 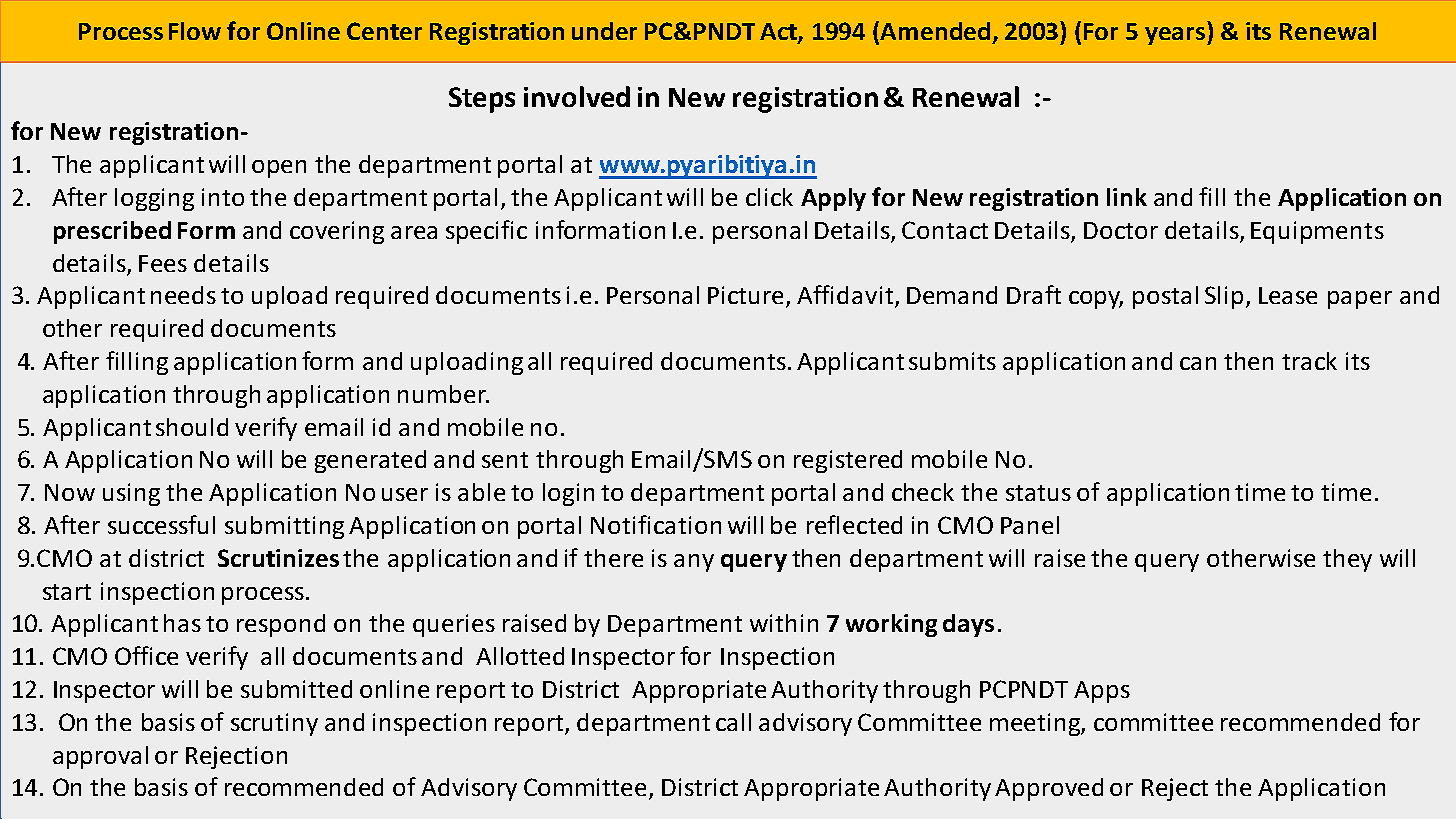 What do you see at coordinates (1030, 525) in the document?
I see `Panel` at bounding box center [1030, 525].
